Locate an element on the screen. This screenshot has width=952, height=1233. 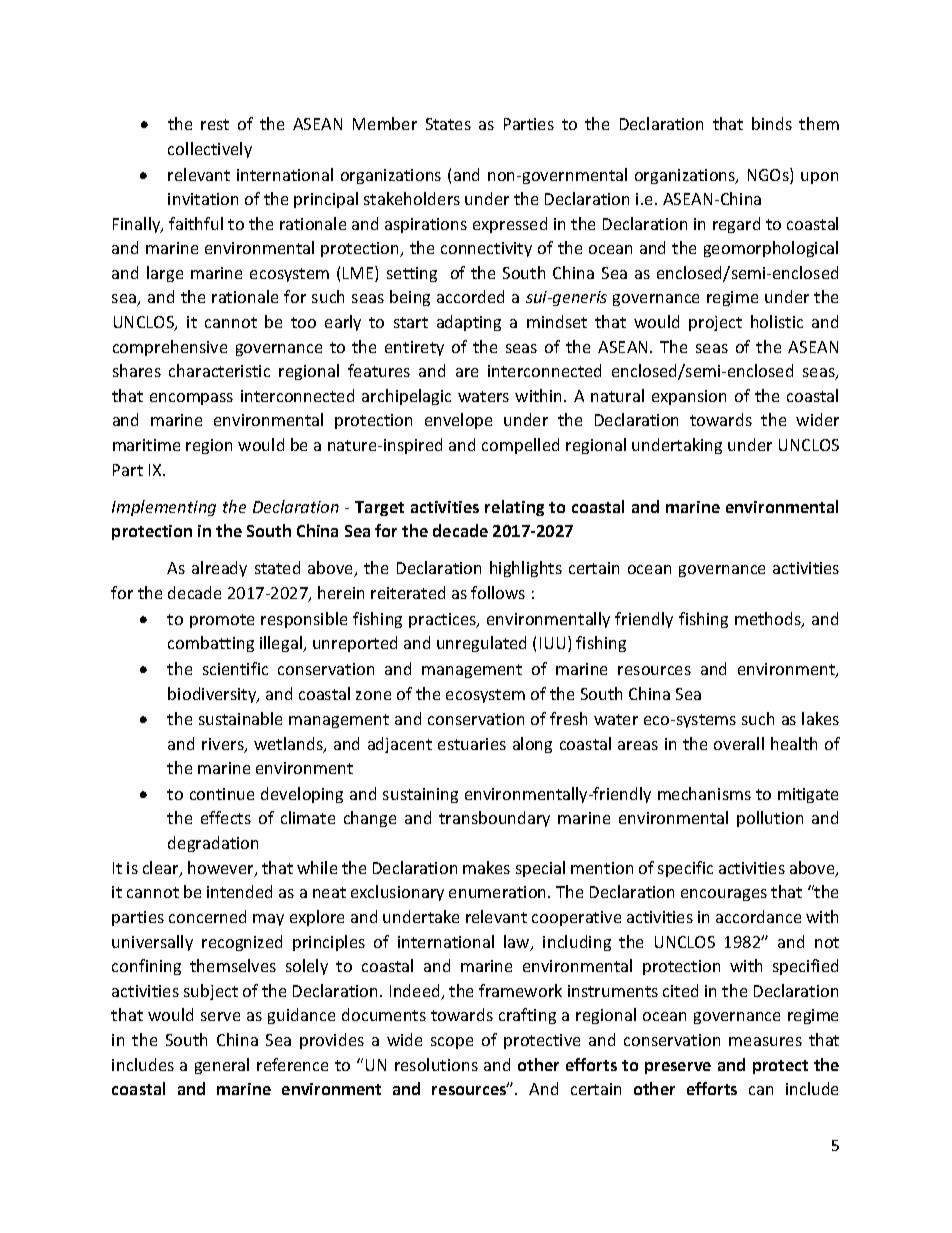
maritime is located at coordinates (146, 445).
